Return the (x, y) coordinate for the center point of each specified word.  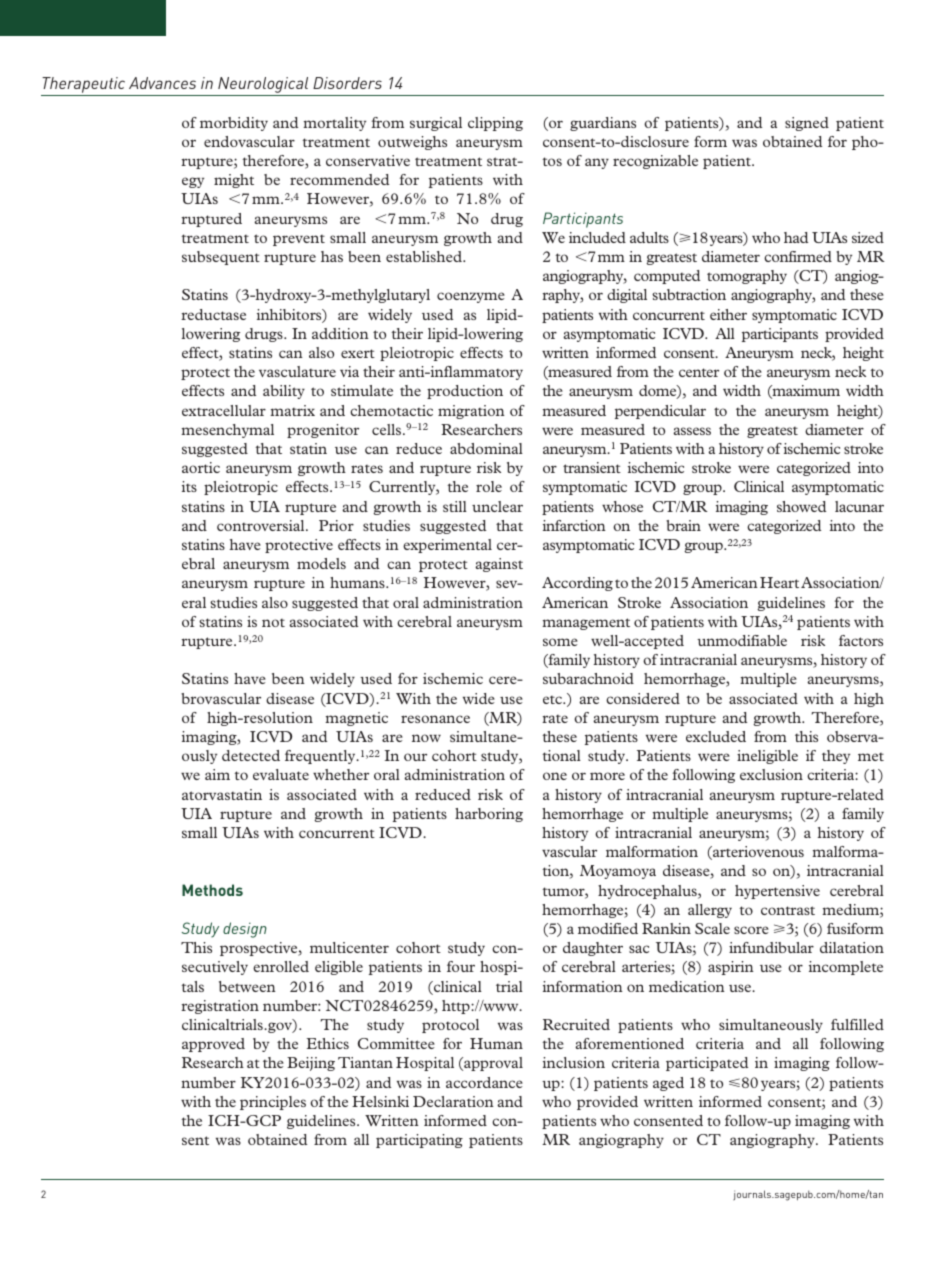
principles (273, 1103)
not (273, 623)
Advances (162, 83)
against (499, 565)
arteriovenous (757, 853)
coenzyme (471, 297)
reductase (213, 314)
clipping (495, 124)
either (728, 314)
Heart (779, 582)
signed (807, 124)
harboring (489, 815)
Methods (212, 890)
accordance (484, 1082)
